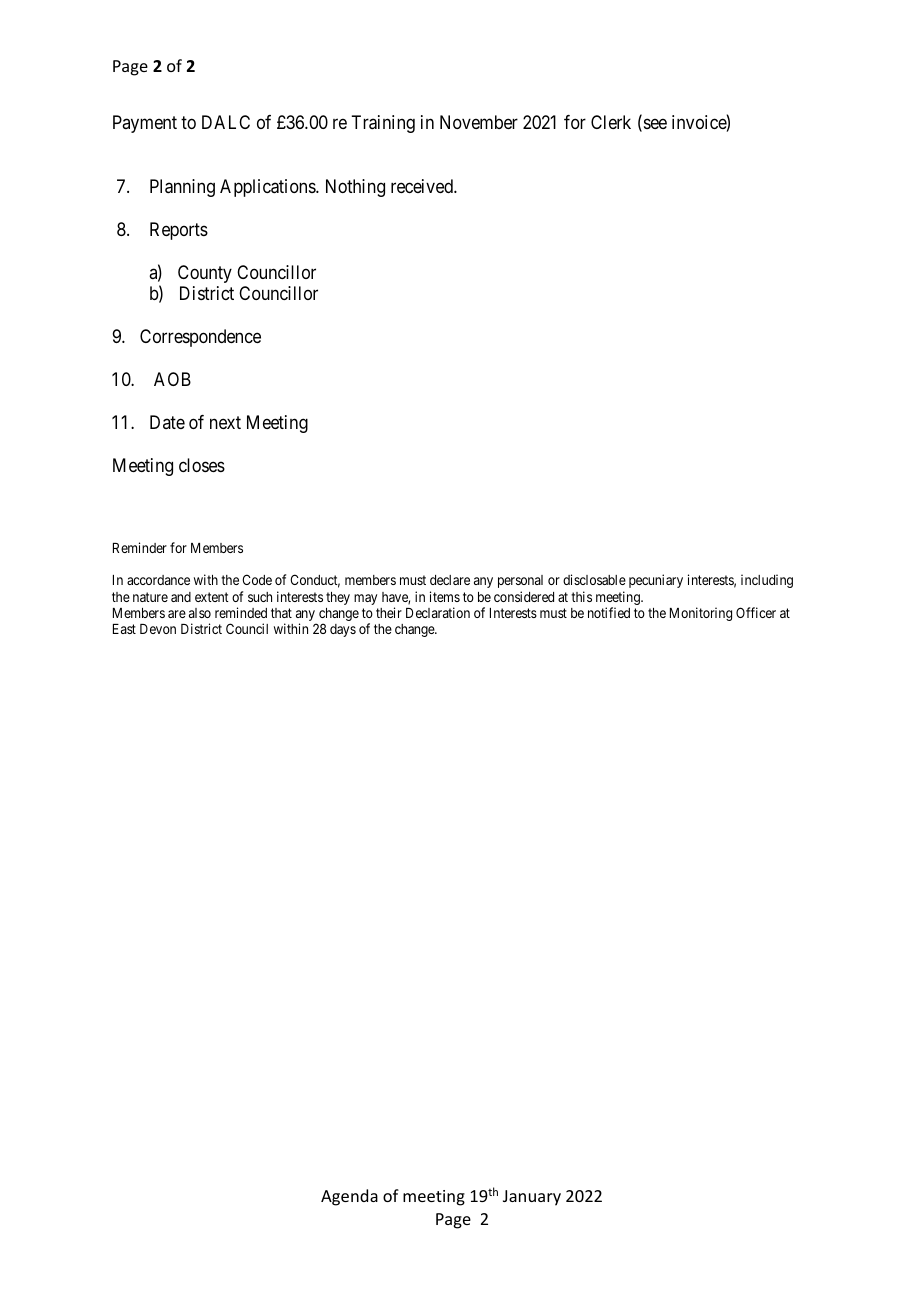 This screenshot has height=1308, width=924. Describe the element at coordinates (701, 614) in the screenshot. I see `Monitoring` at that location.
